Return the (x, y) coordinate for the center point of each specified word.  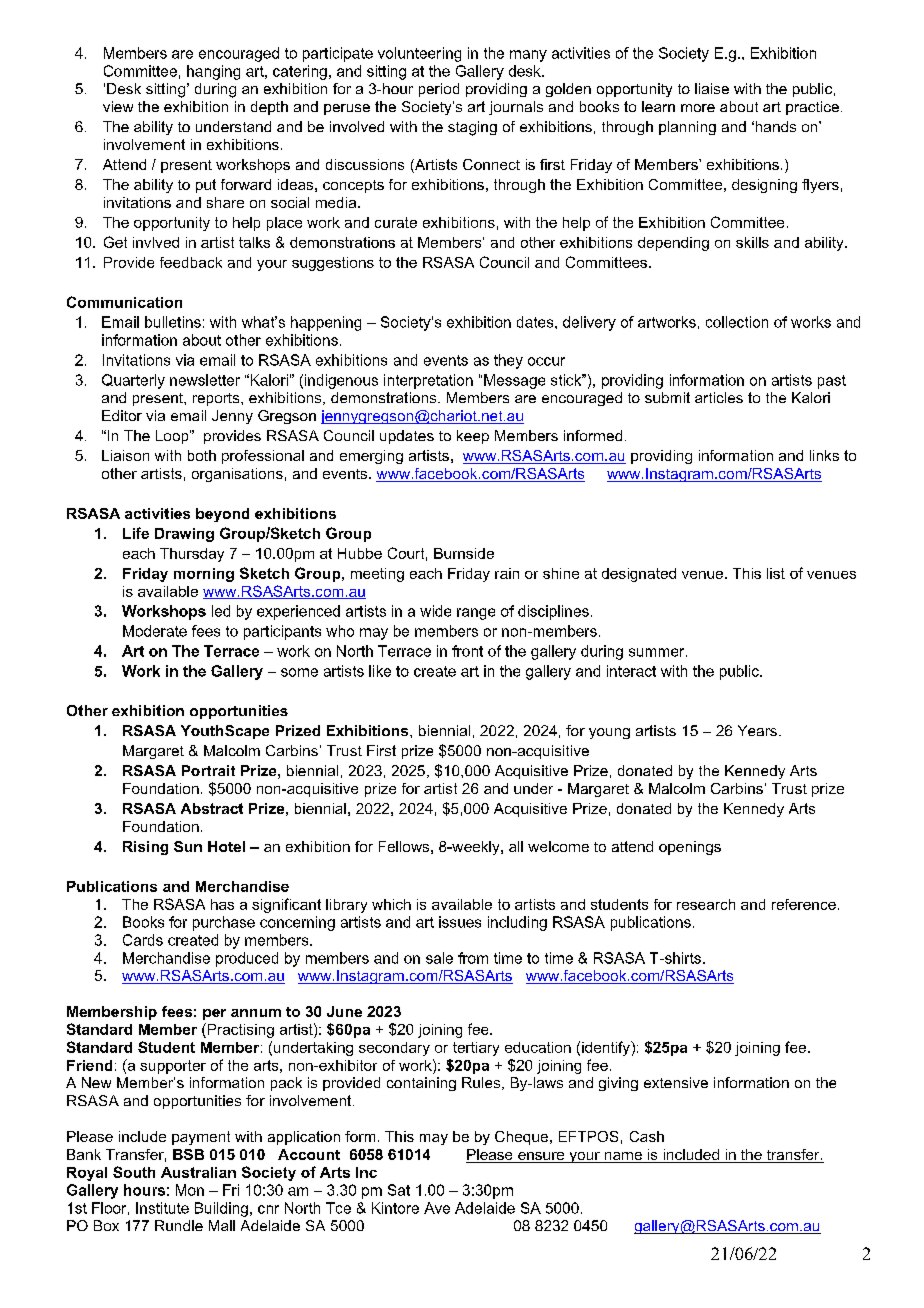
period (439, 90)
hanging (213, 72)
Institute (162, 1208)
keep (473, 437)
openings (690, 848)
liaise (712, 88)
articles (719, 397)
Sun (188, 846)
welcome (558, 846)
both (202, 455)
